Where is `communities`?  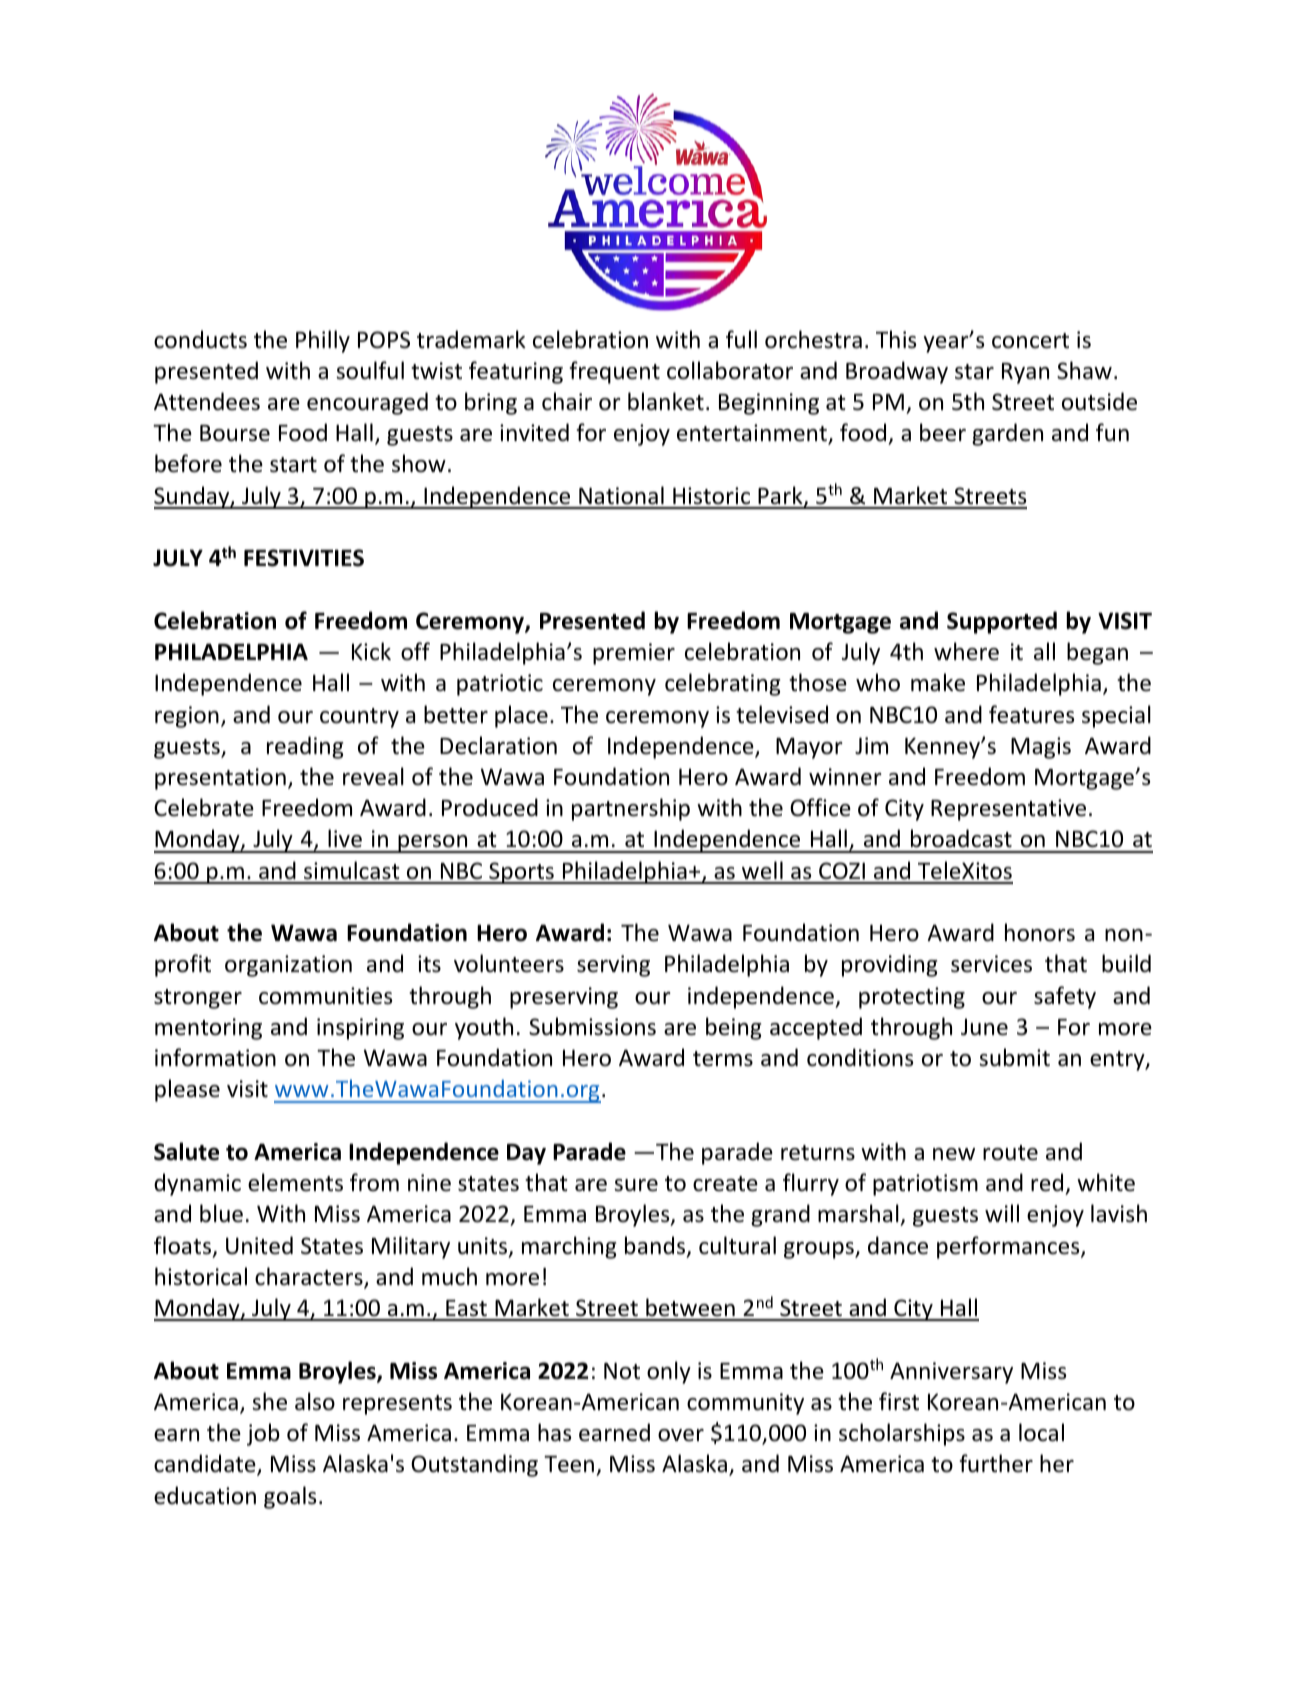
communities is located at coordinates (325, 996).
